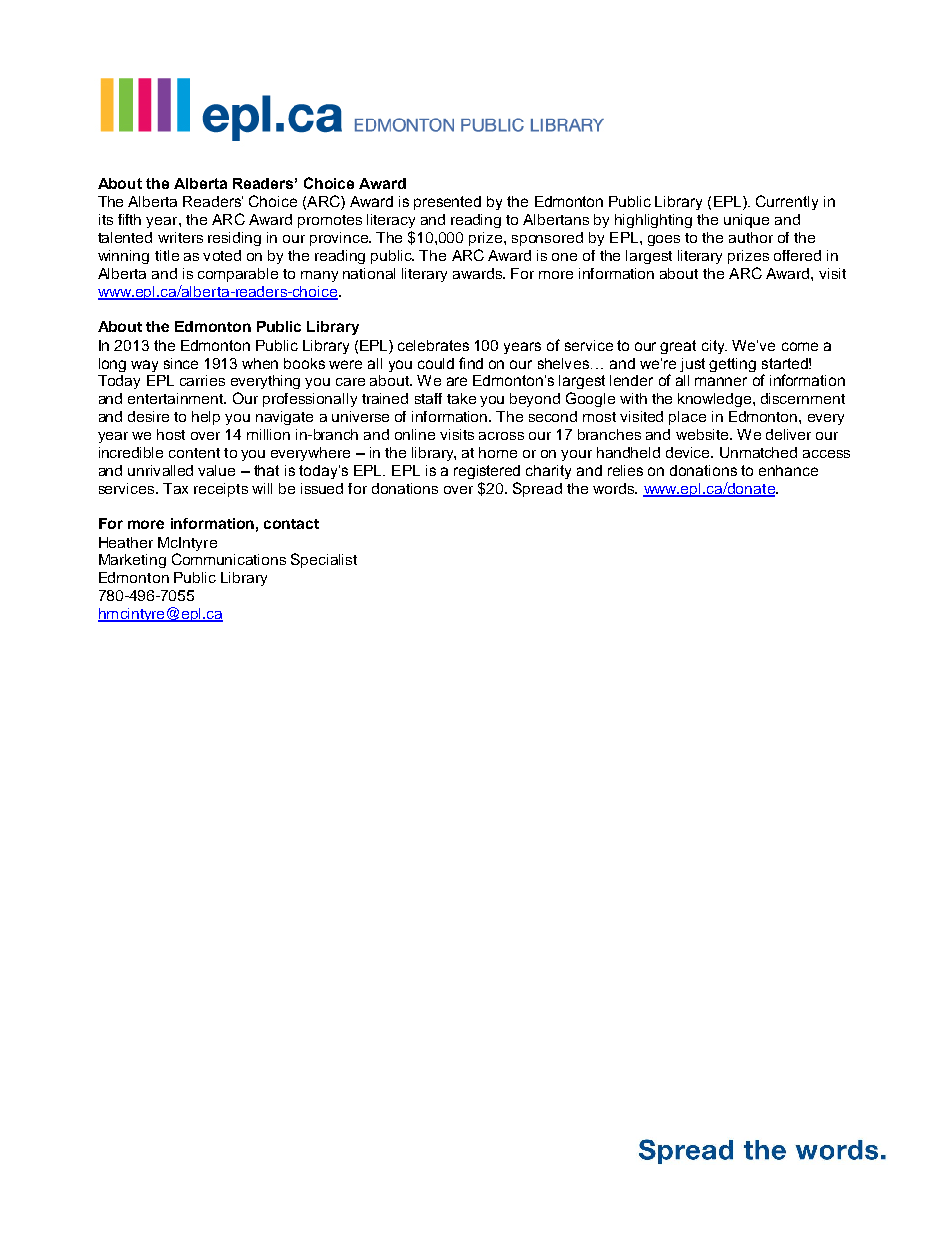  I want to click on Specialist, so click(324, 560).
